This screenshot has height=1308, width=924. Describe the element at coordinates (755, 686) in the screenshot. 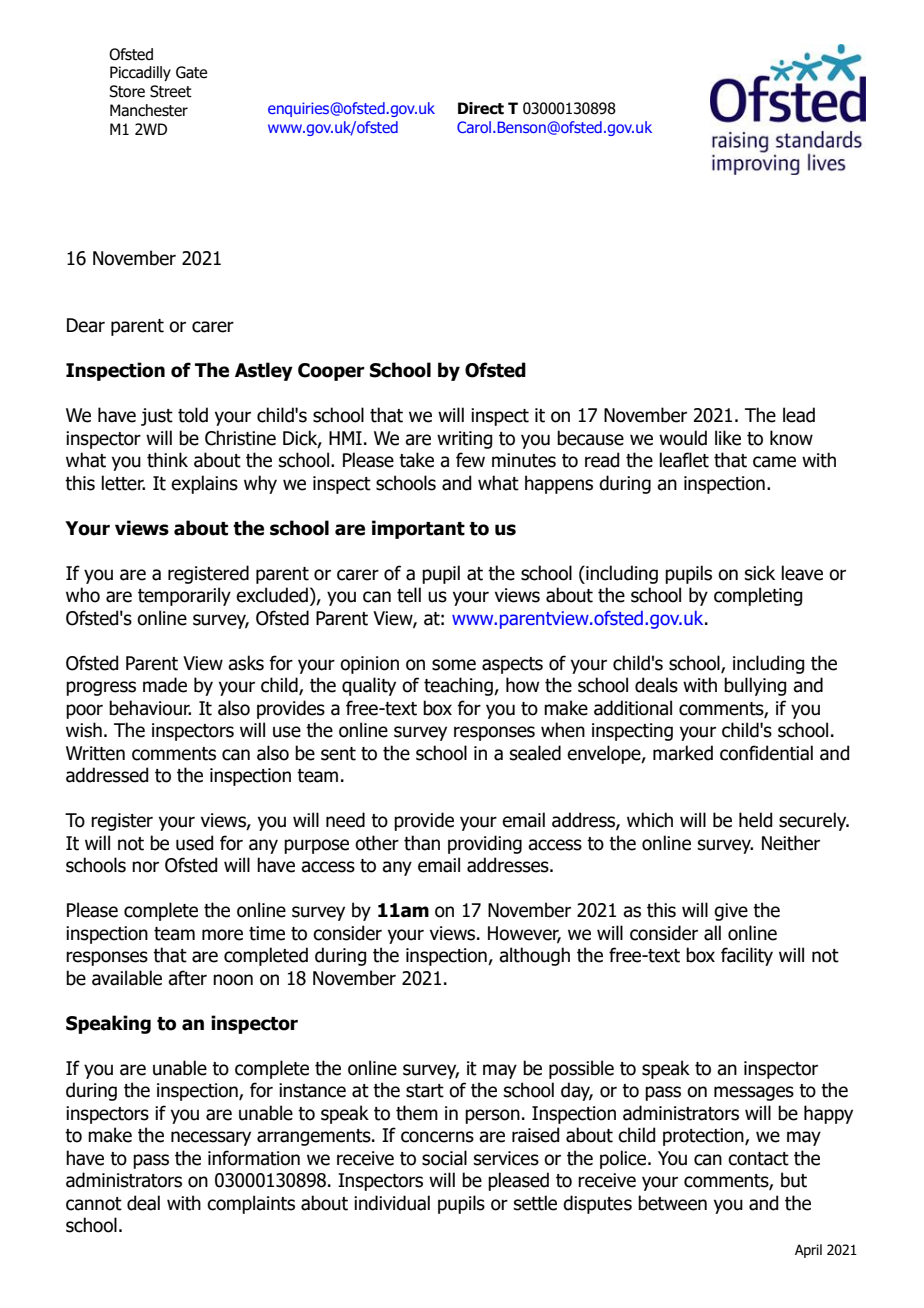

I see `bullying` at that location.
